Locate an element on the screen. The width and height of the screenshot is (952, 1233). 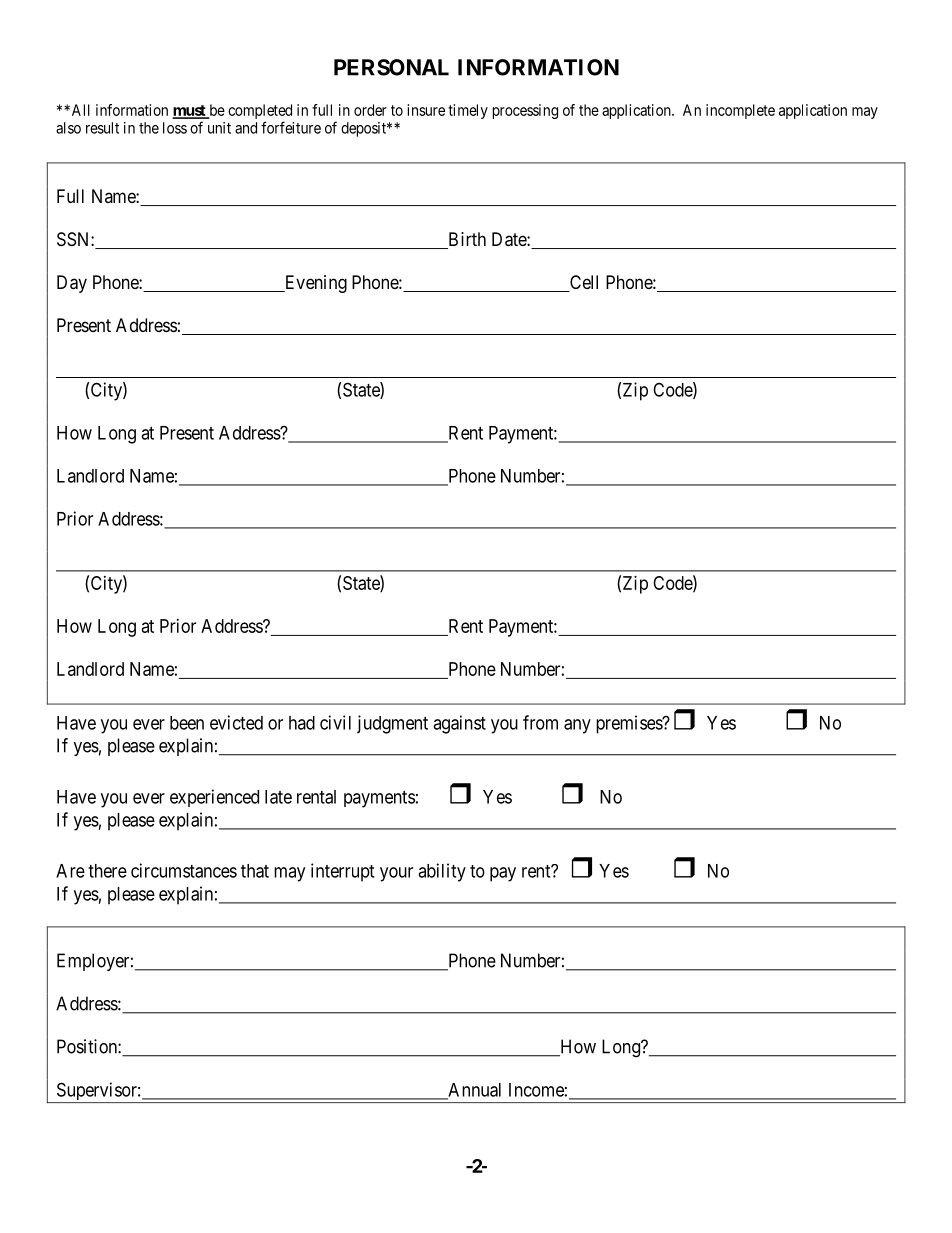
judgment is located at coordinates (392, 724).
